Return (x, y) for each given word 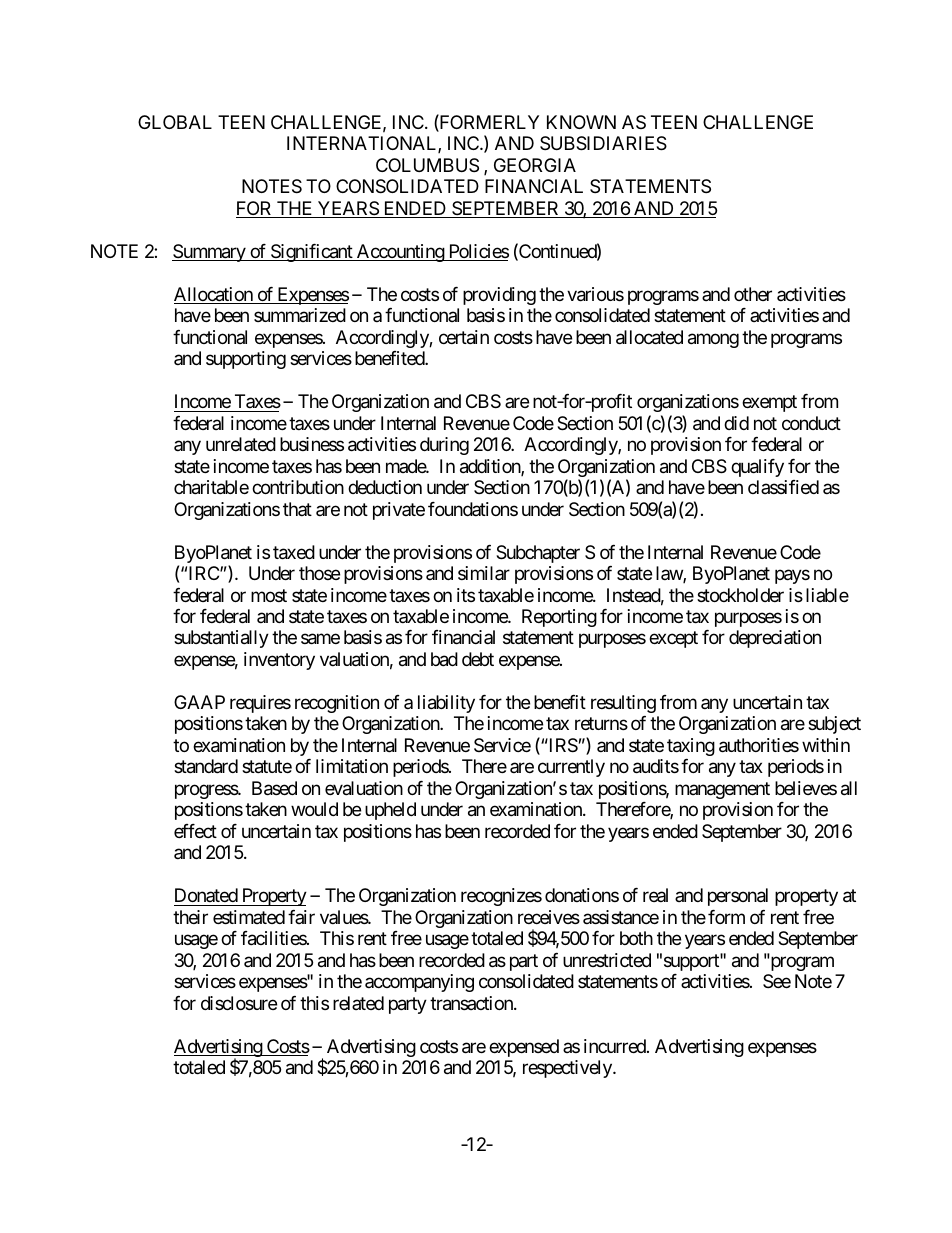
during (444, 446)
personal (738, 897)
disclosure (239, 1003)
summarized (300, 315)
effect (195, 831)
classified (783, 487)
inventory (279, 661)
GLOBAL (175, 122)
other (753, 294)
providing (499, 296)
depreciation (775, 639)
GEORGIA (535, 165)
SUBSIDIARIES (603, 143)
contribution (298, 487)
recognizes (501, 897)
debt (478, 659)
